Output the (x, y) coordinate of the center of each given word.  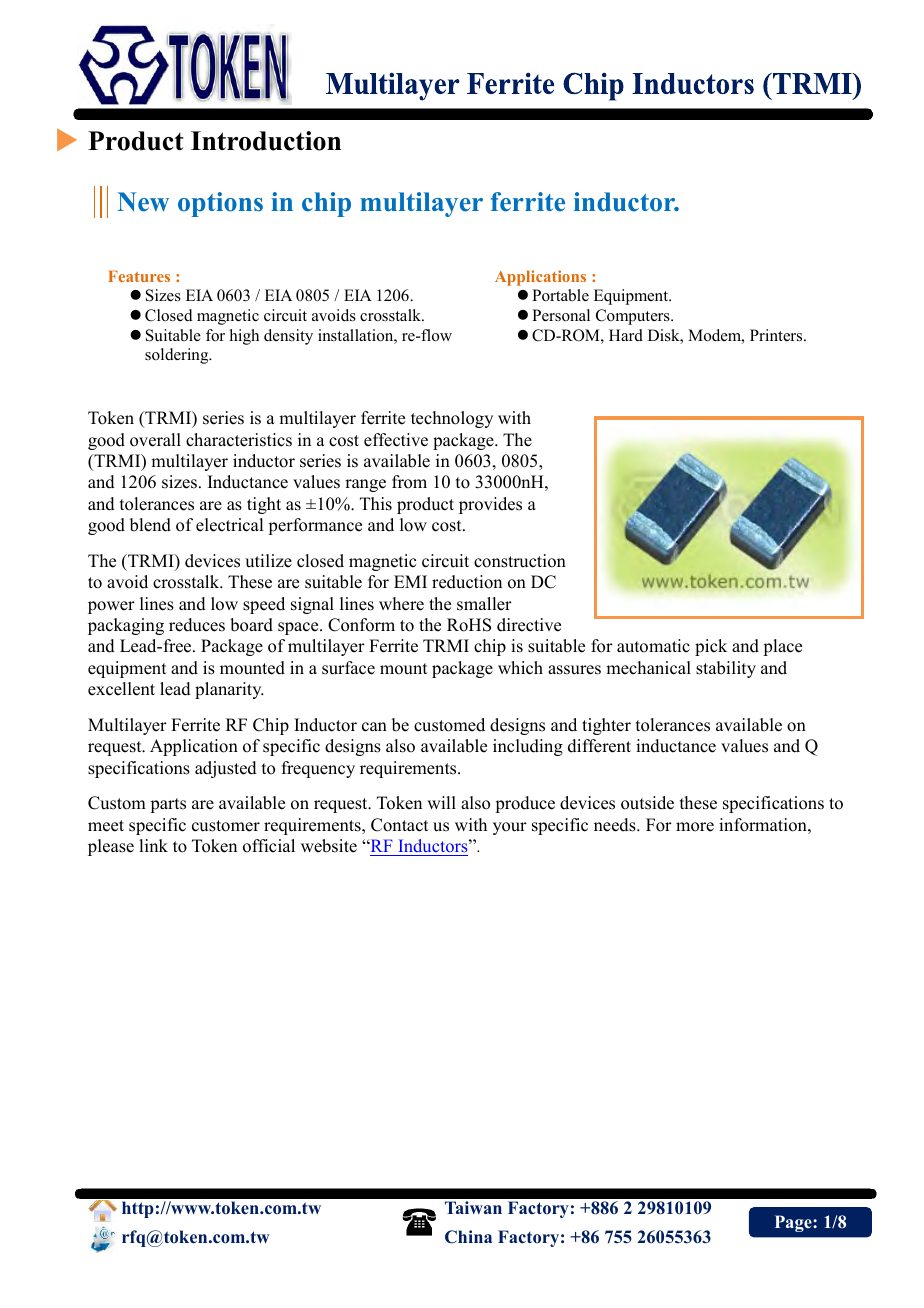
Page (794, 1223)
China (468, 1237)
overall (155, 440)
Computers (634, 317)
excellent (121, 689)
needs (616, 825)
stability (726, 669)
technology (452, 419)
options (220, 204)
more (695, 827)
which (520, 668)
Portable (560, 295)
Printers (777, 335)
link (153, 845)
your (510, 828)
